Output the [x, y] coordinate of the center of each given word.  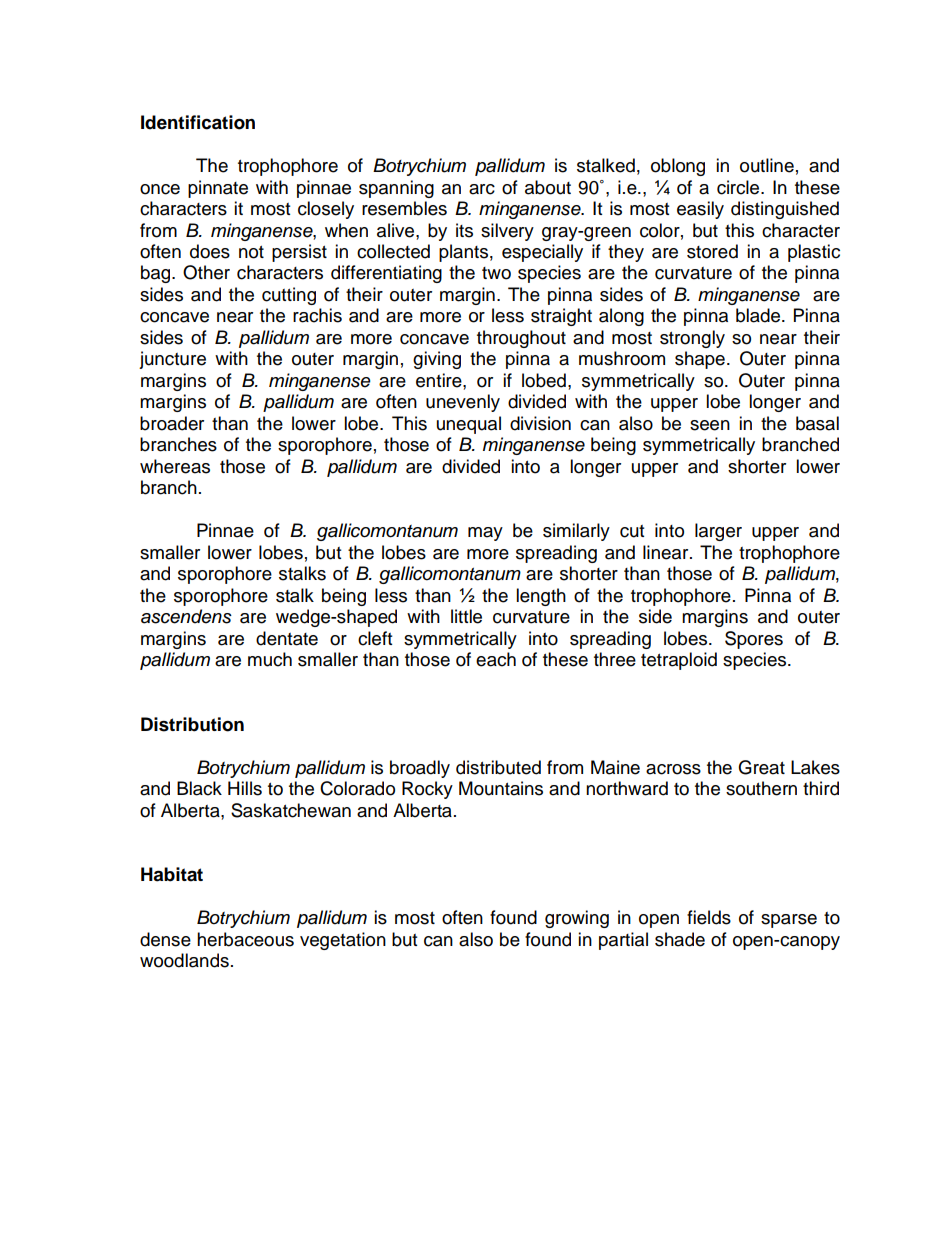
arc [482, 189]
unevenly [463, 403]
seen [710, 425]
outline [767, 165]
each [496, 659]
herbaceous [245, 939]
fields [709, 917]
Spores [754, 640]
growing [577, 919]
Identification [198, 122]
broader [172, 423]
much [270, 659]
